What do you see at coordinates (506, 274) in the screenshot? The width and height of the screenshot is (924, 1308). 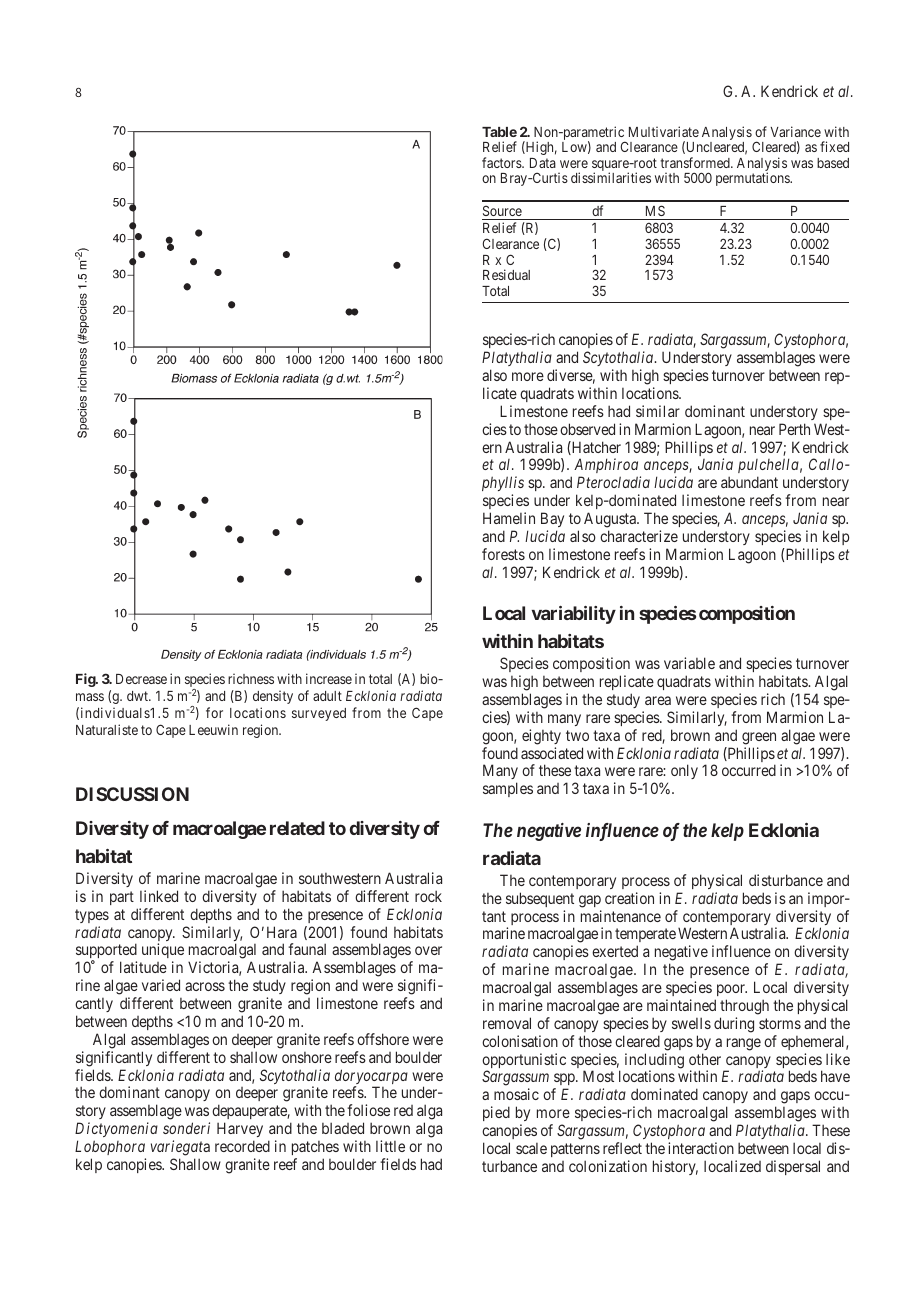 I see `Residual` at bounding box center [506, 274].
